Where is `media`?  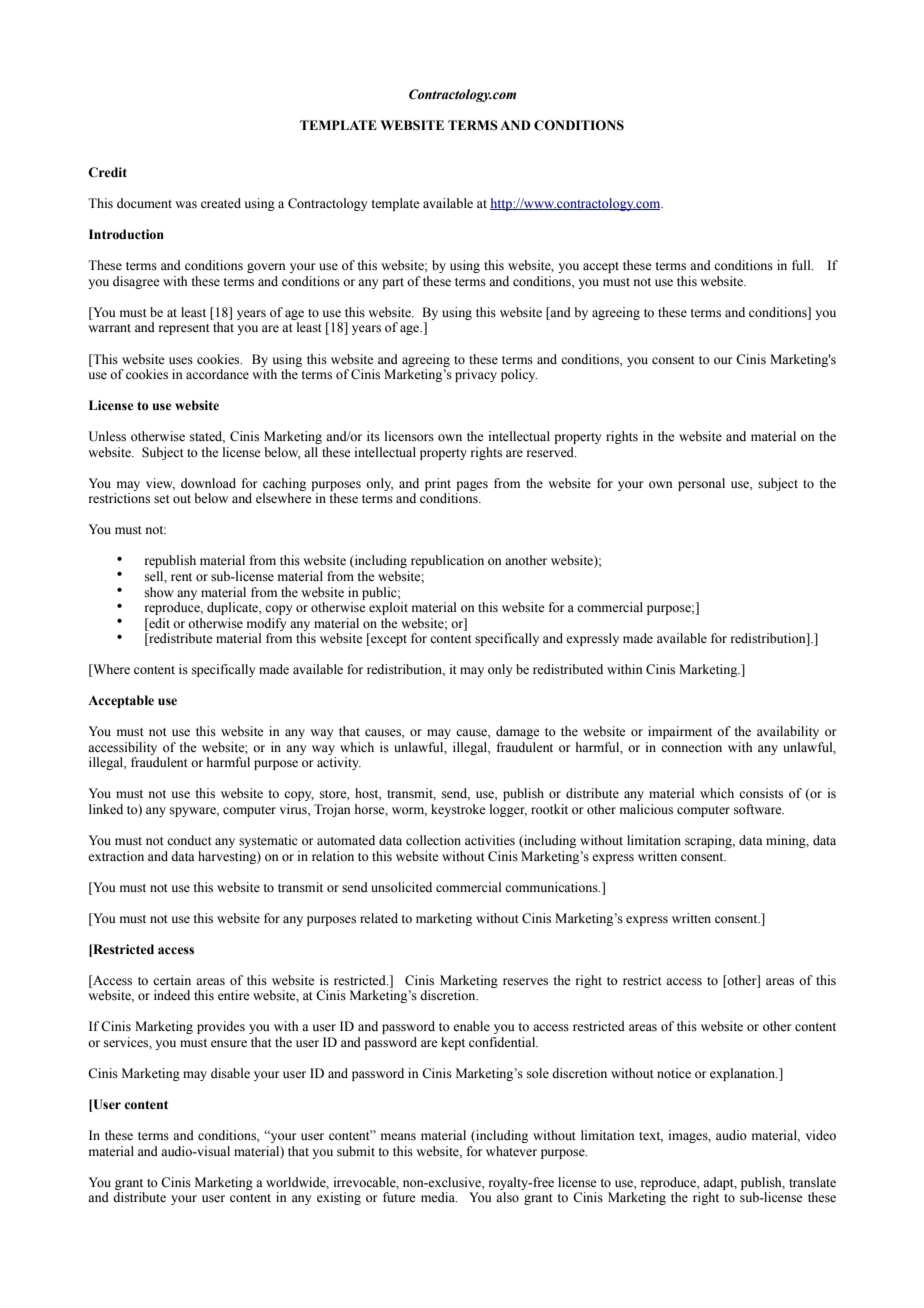
media is located at coordinates (439, 1197).
